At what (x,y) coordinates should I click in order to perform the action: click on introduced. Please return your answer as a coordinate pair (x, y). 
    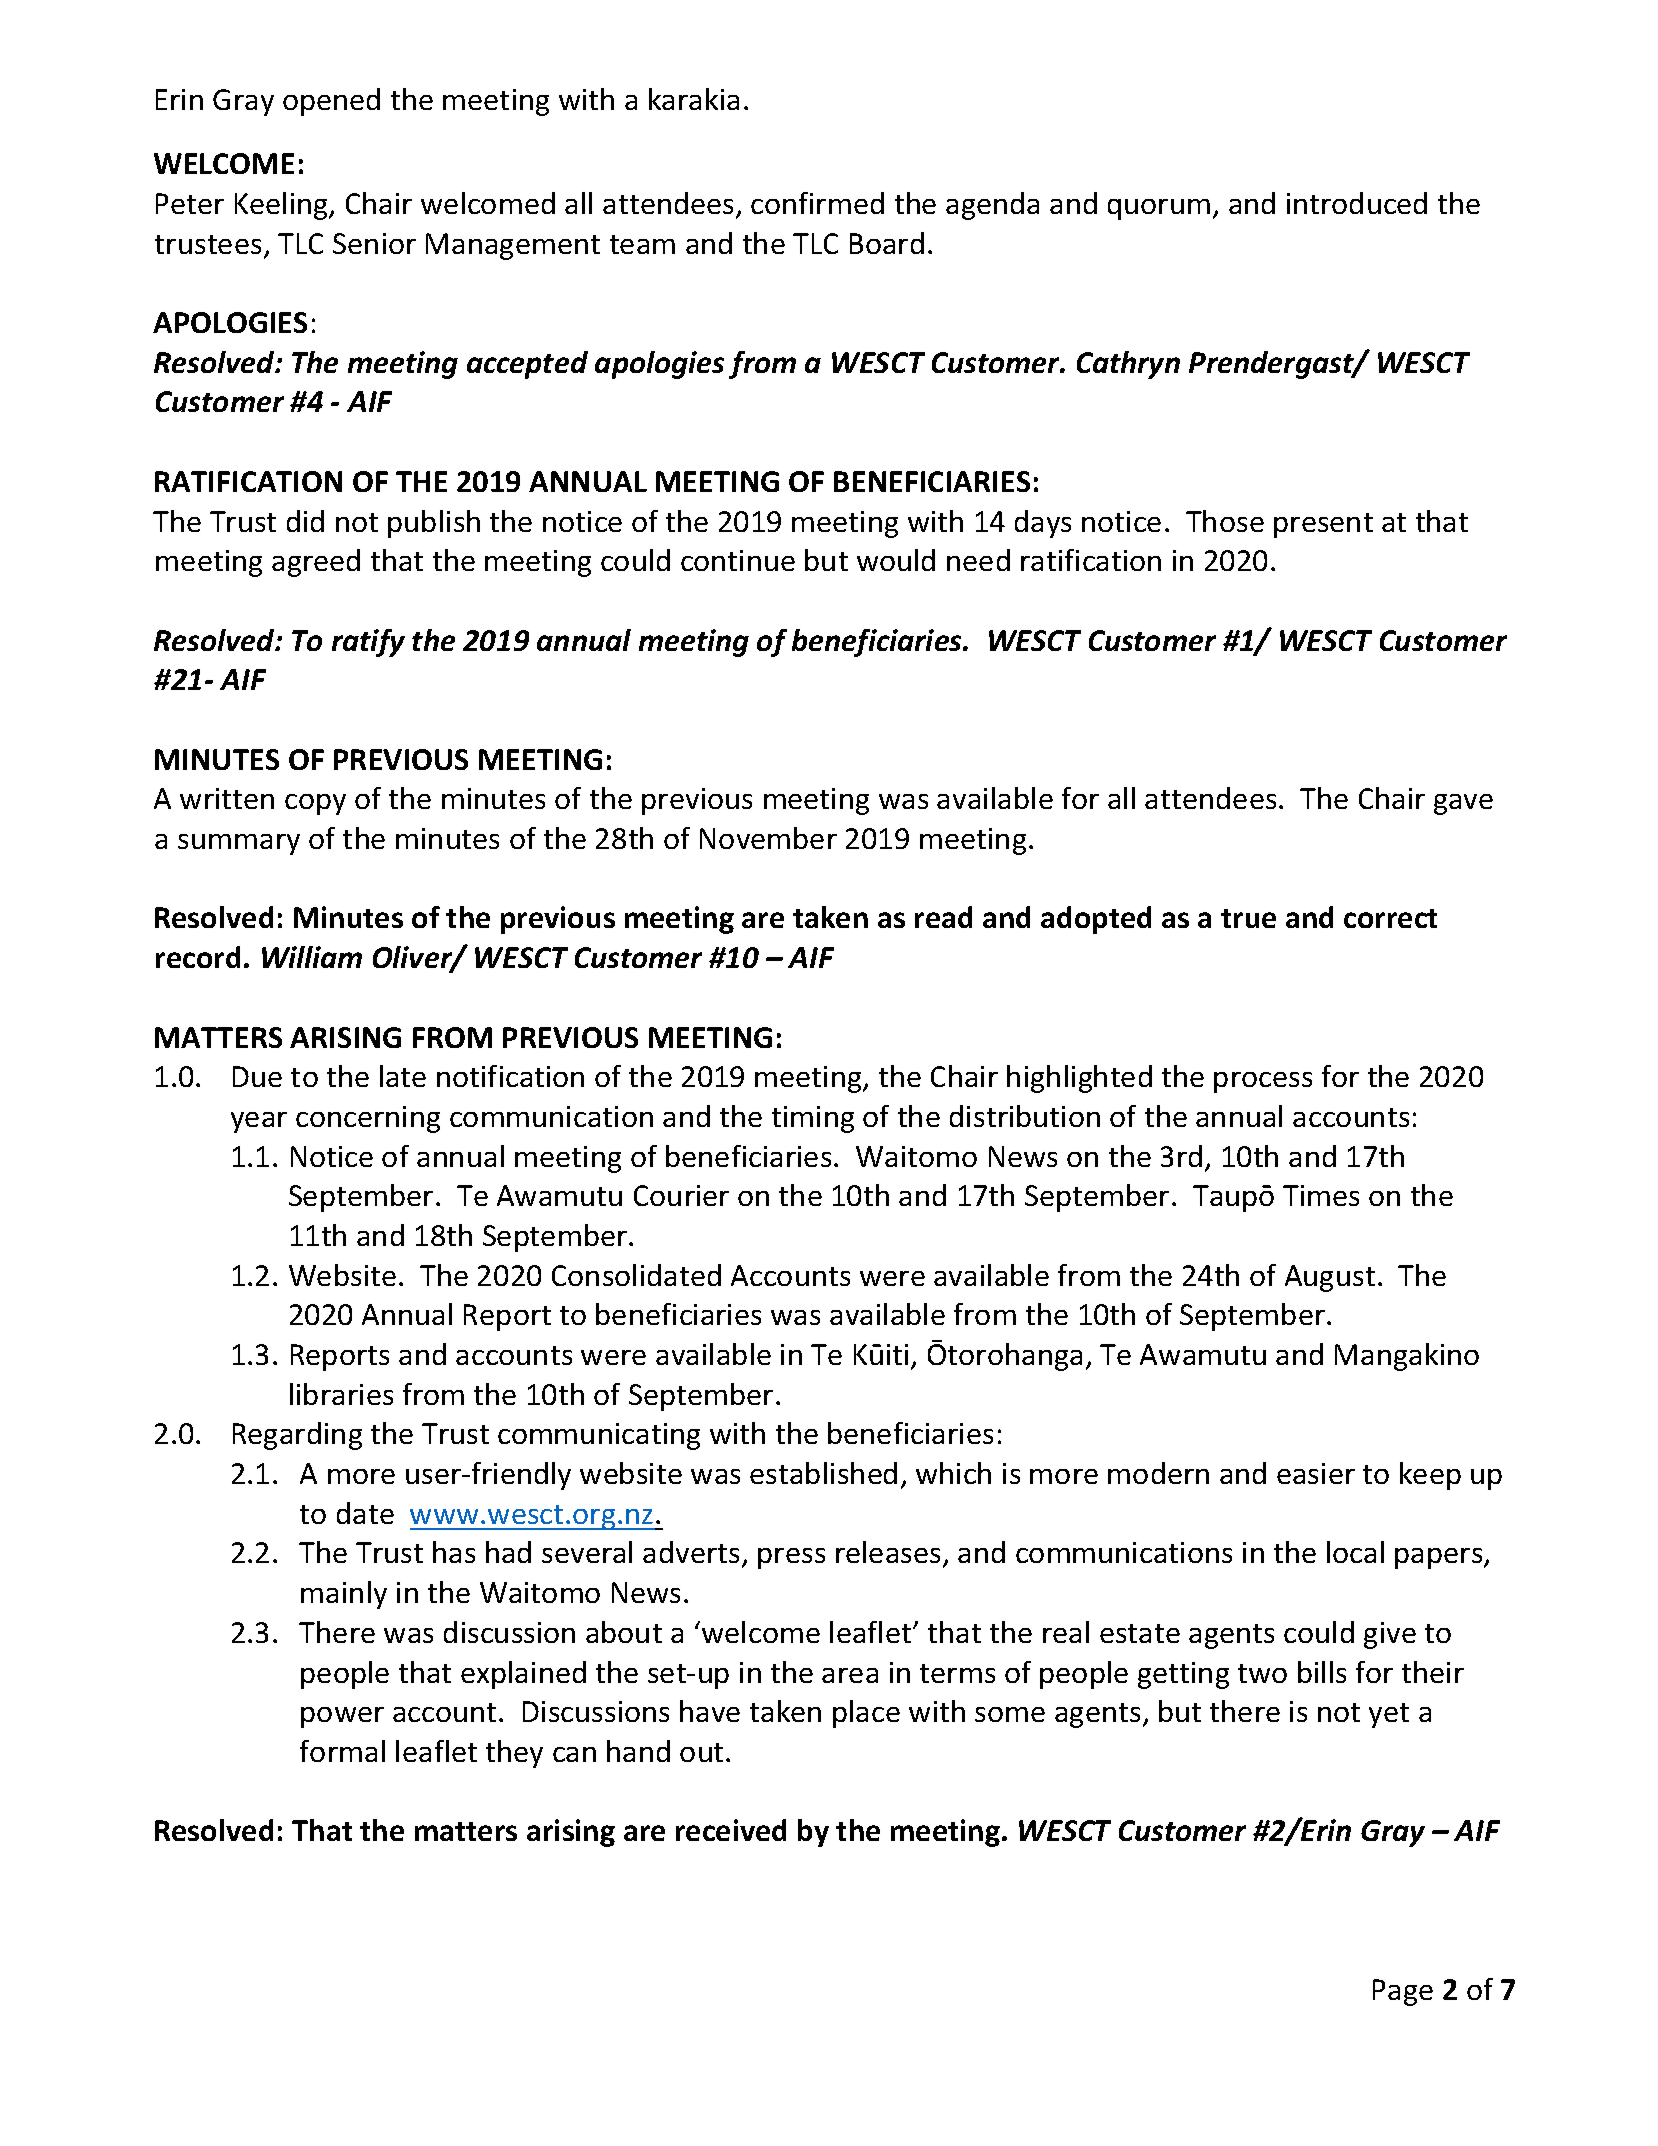
    Looking at the image, I should click on (1357, 203).
